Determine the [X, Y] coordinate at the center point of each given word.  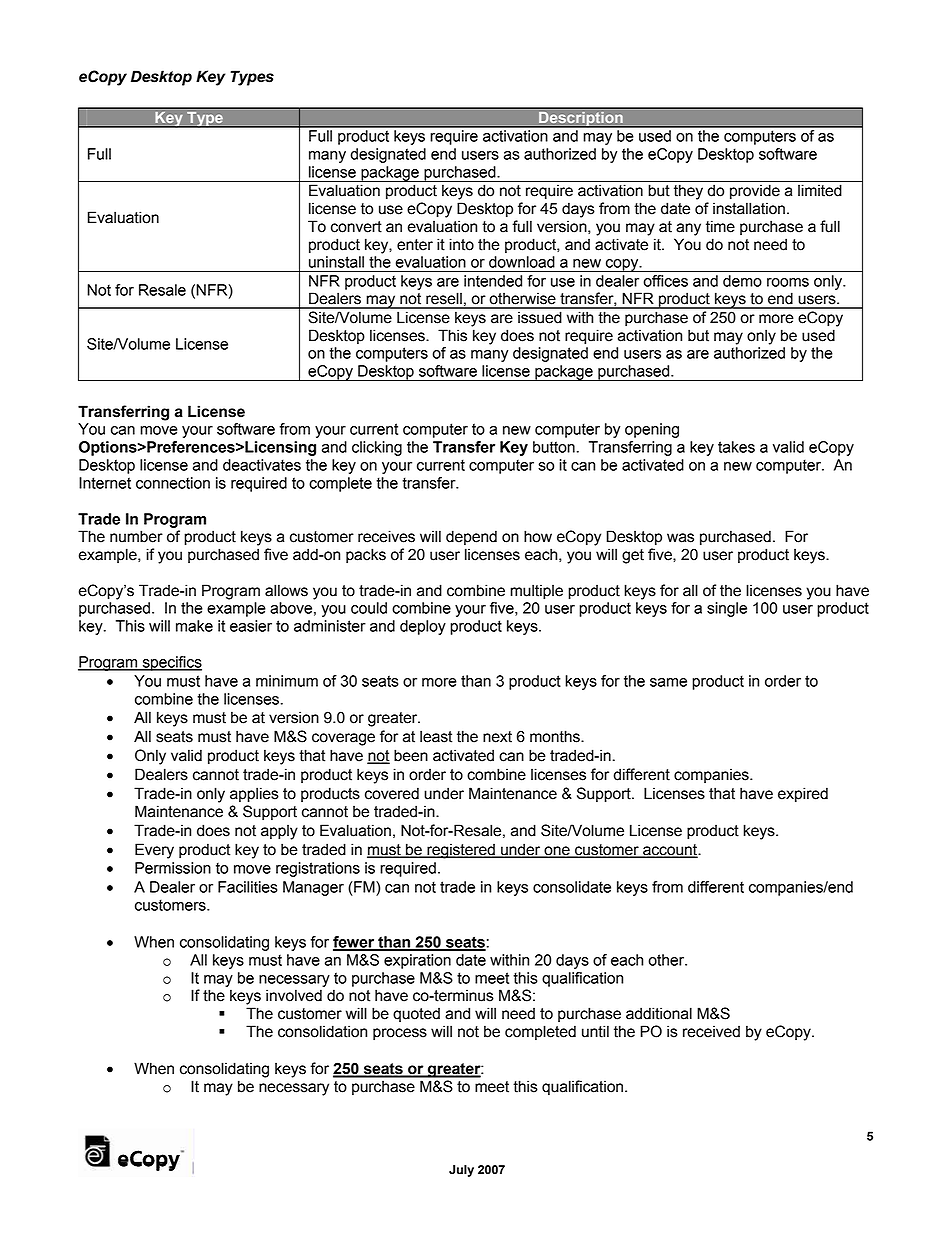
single [727, 609]
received [711, 1031]
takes [736, 447]
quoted [416, 1014]
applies [254, 795]
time [720, 226]
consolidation [322, 1031]
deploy [423, 627]
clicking [377, 448]
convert [356, 227]
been [411, 755]
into [461, 244]
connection [173, 483]
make [194, 626]
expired [803, 795]
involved [294, 995]
